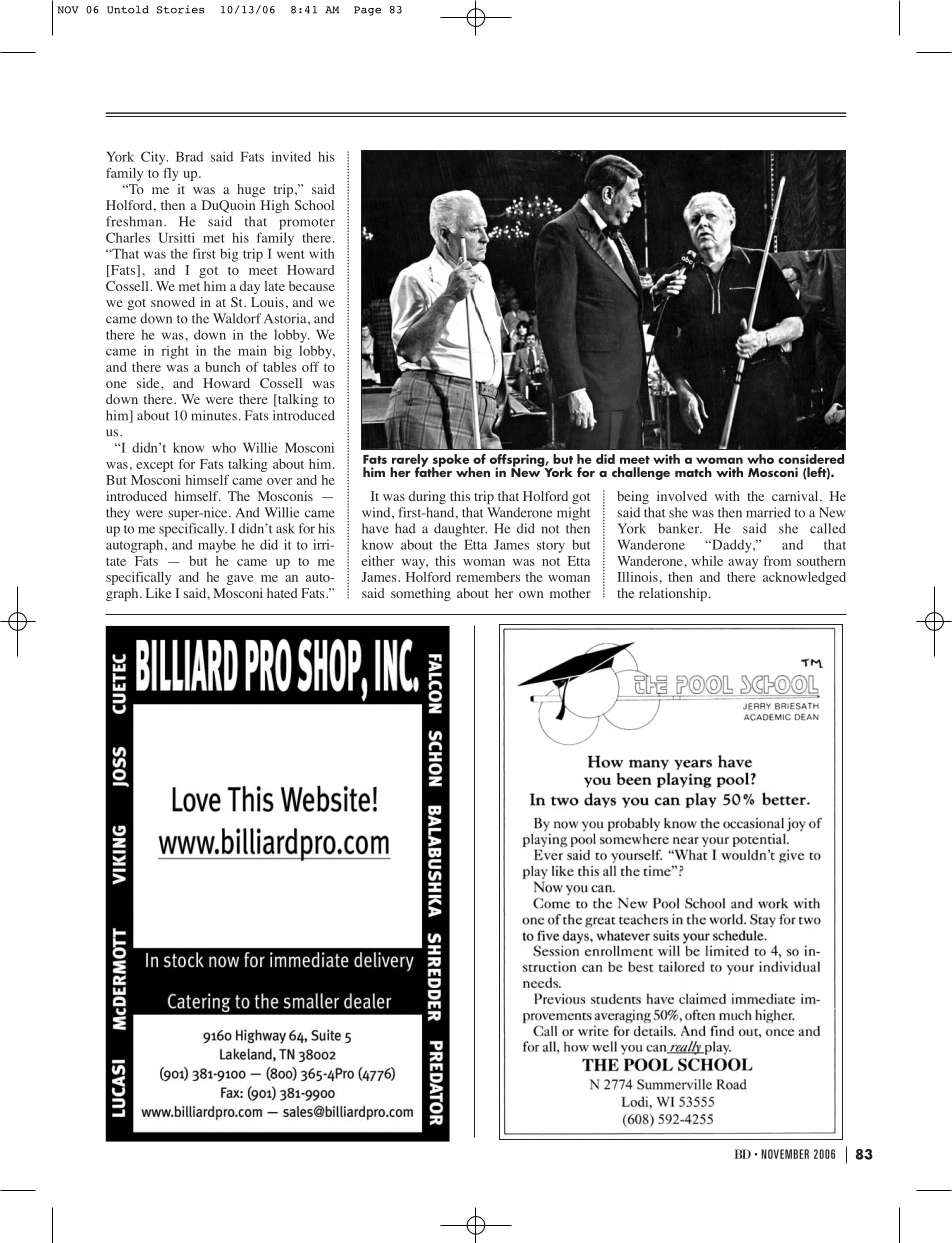 Image resolution: width=952 pixels, height=1243 pixels. I want to click on NOVEMBER, so click(785, 1154).
